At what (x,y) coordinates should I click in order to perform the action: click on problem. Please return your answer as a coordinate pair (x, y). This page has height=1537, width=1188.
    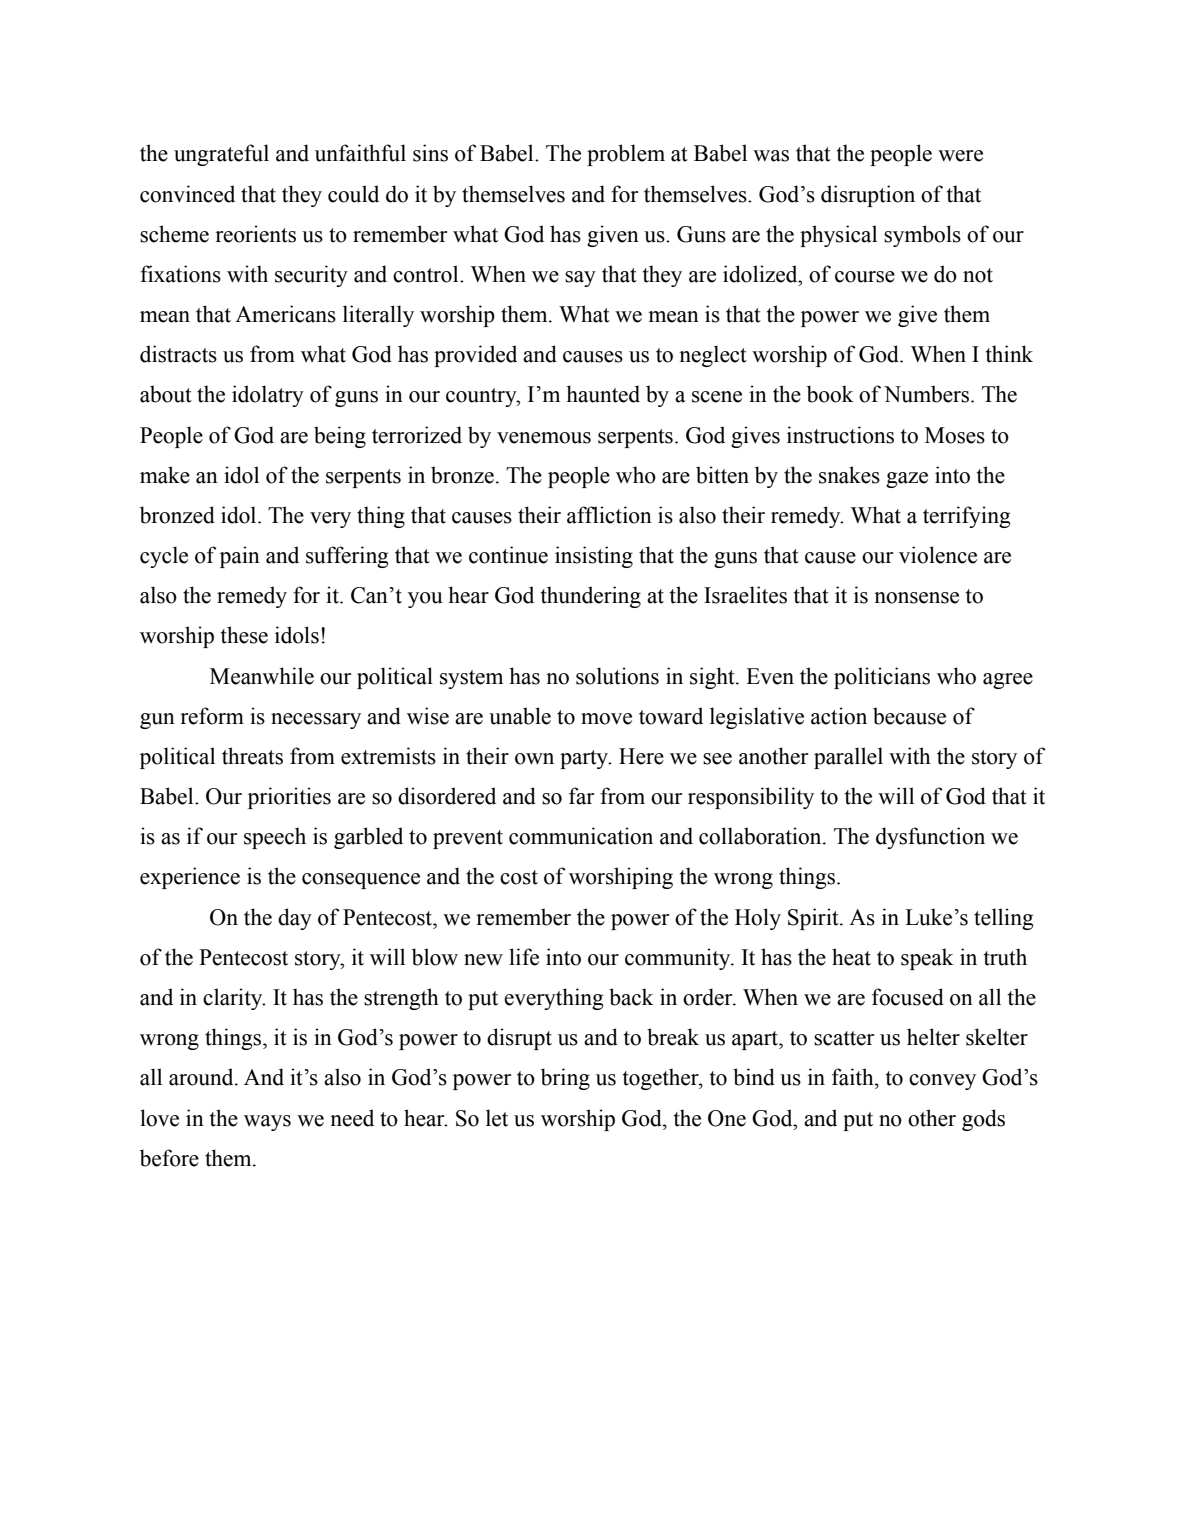
    Looking at the image, I should click on (626, 155).
